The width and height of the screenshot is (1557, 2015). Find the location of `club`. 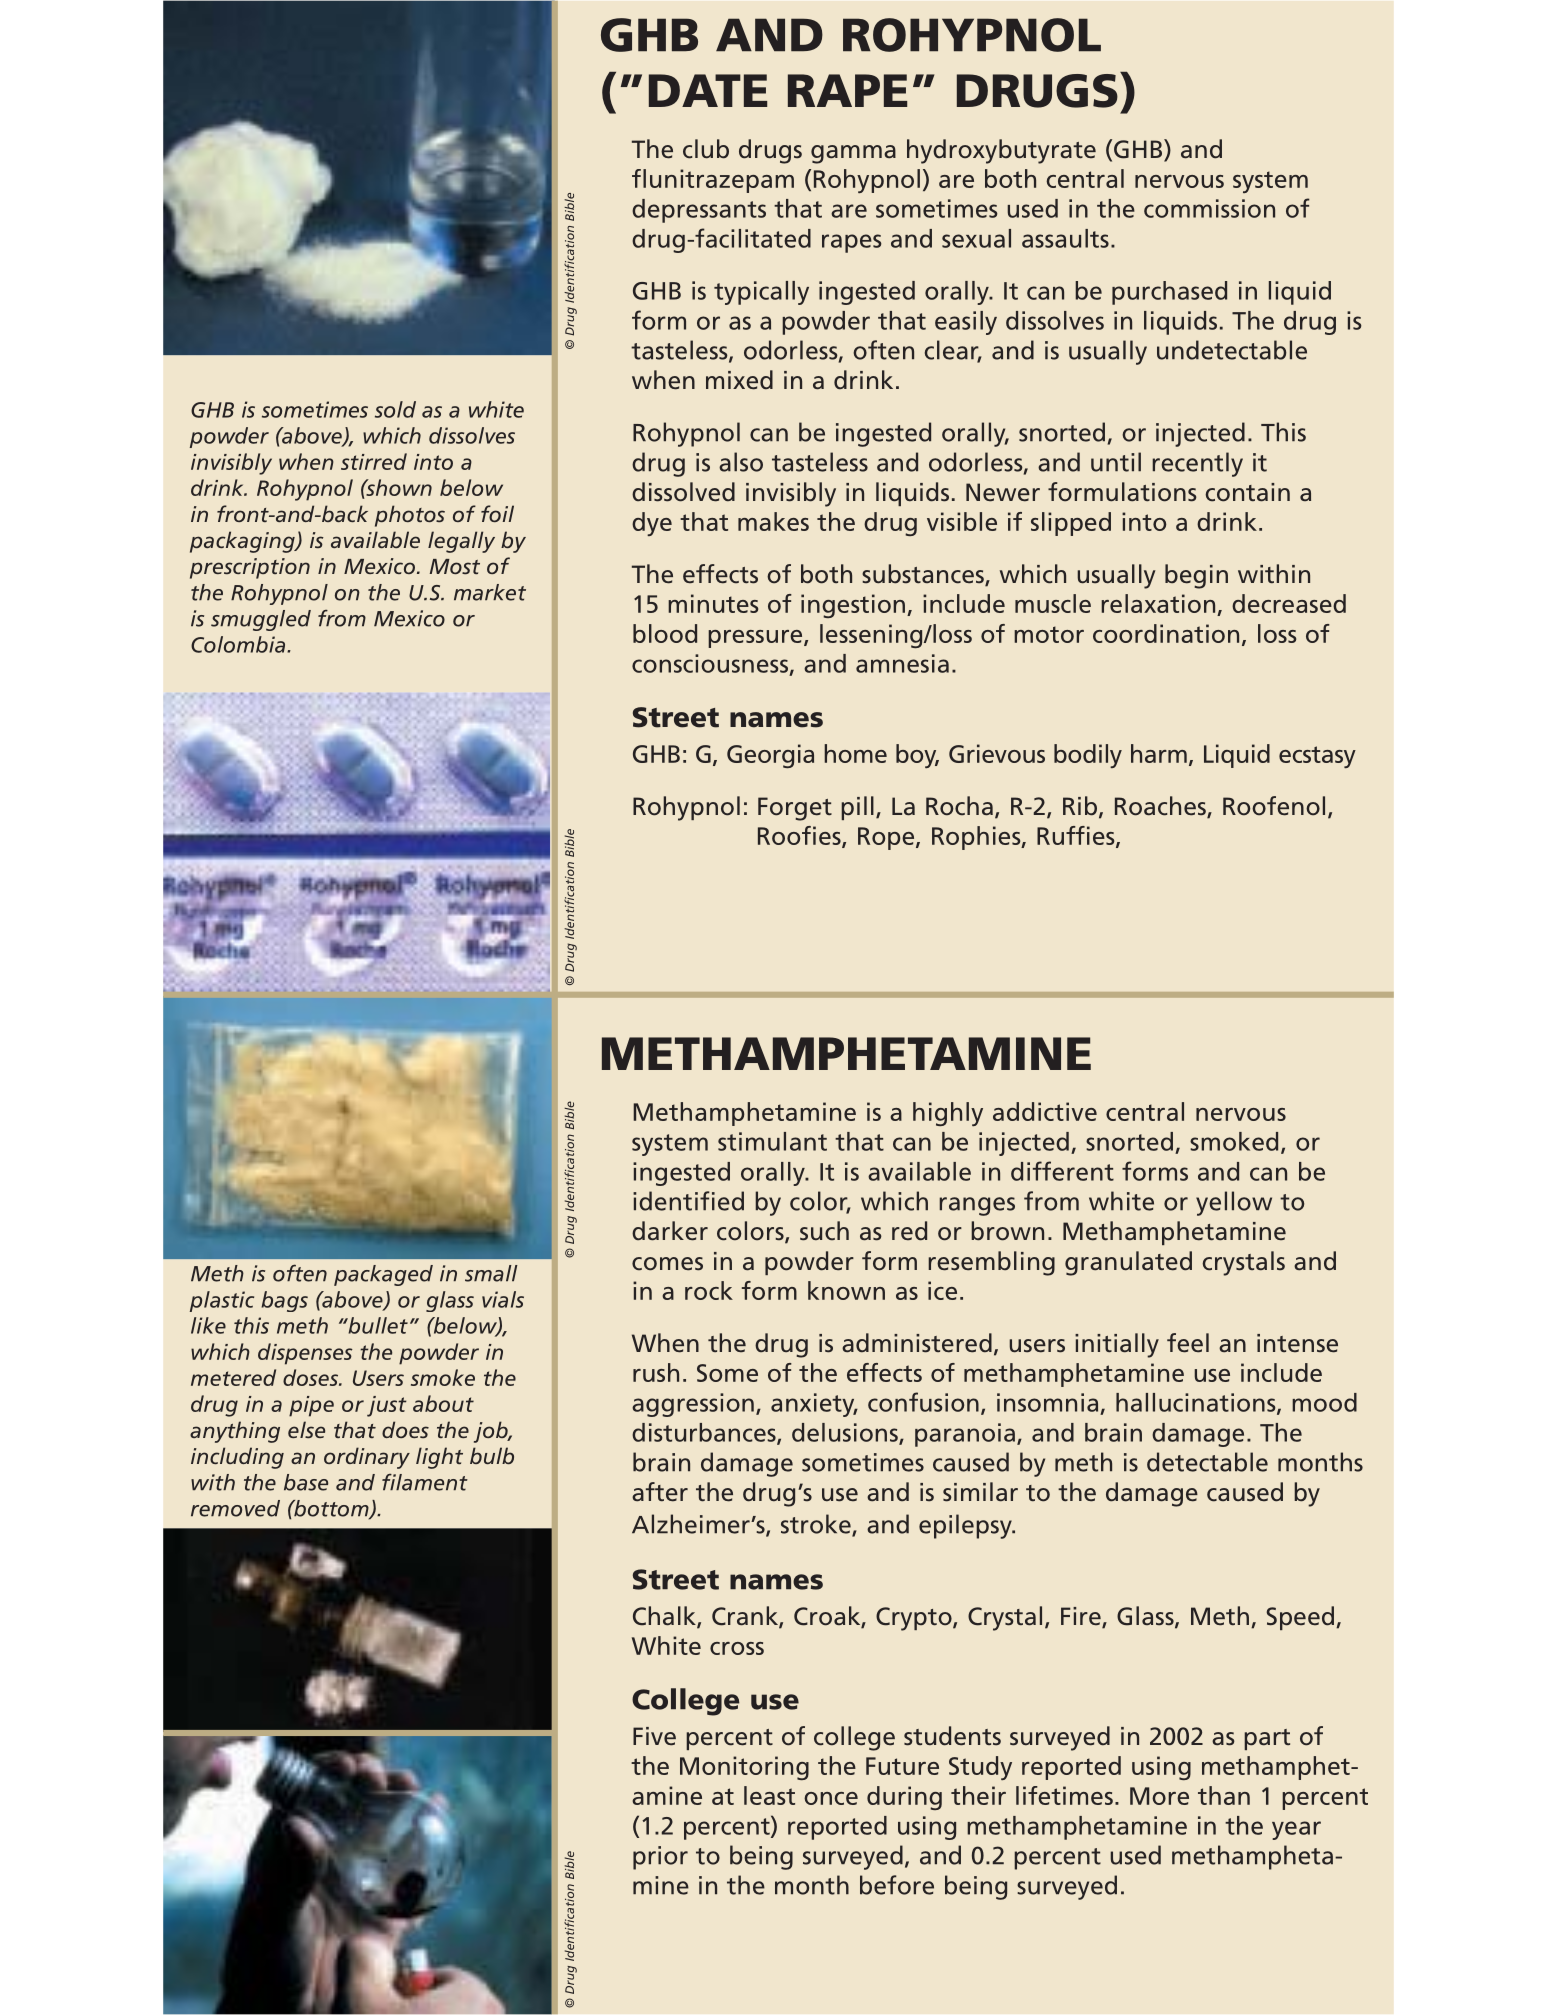

club is located at coordinates (706, 149).
